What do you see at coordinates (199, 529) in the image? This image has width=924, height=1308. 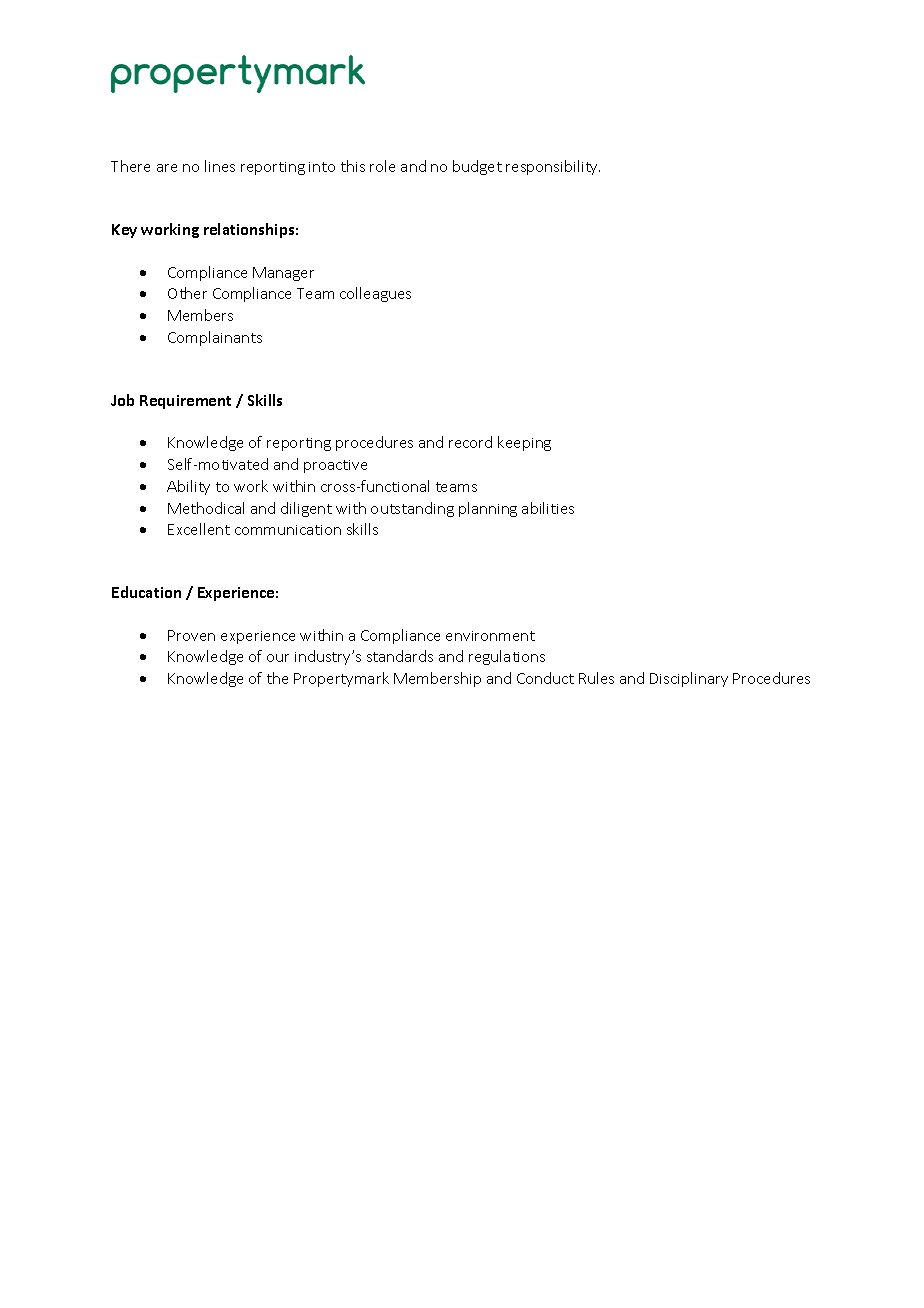 I see `Excellent` at bounding box center [199, 529].
